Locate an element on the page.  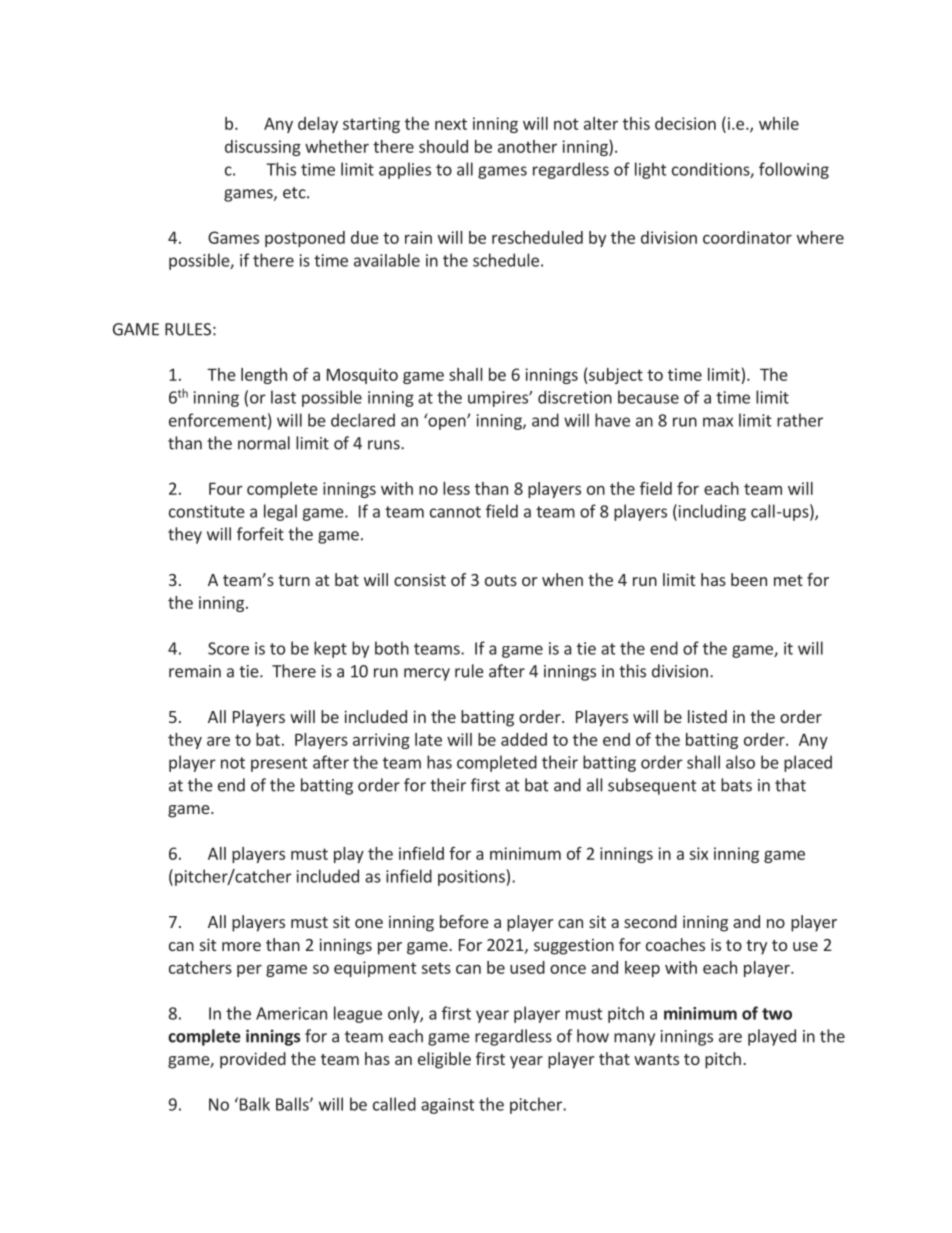
been is located at coordinates (749, 579).
